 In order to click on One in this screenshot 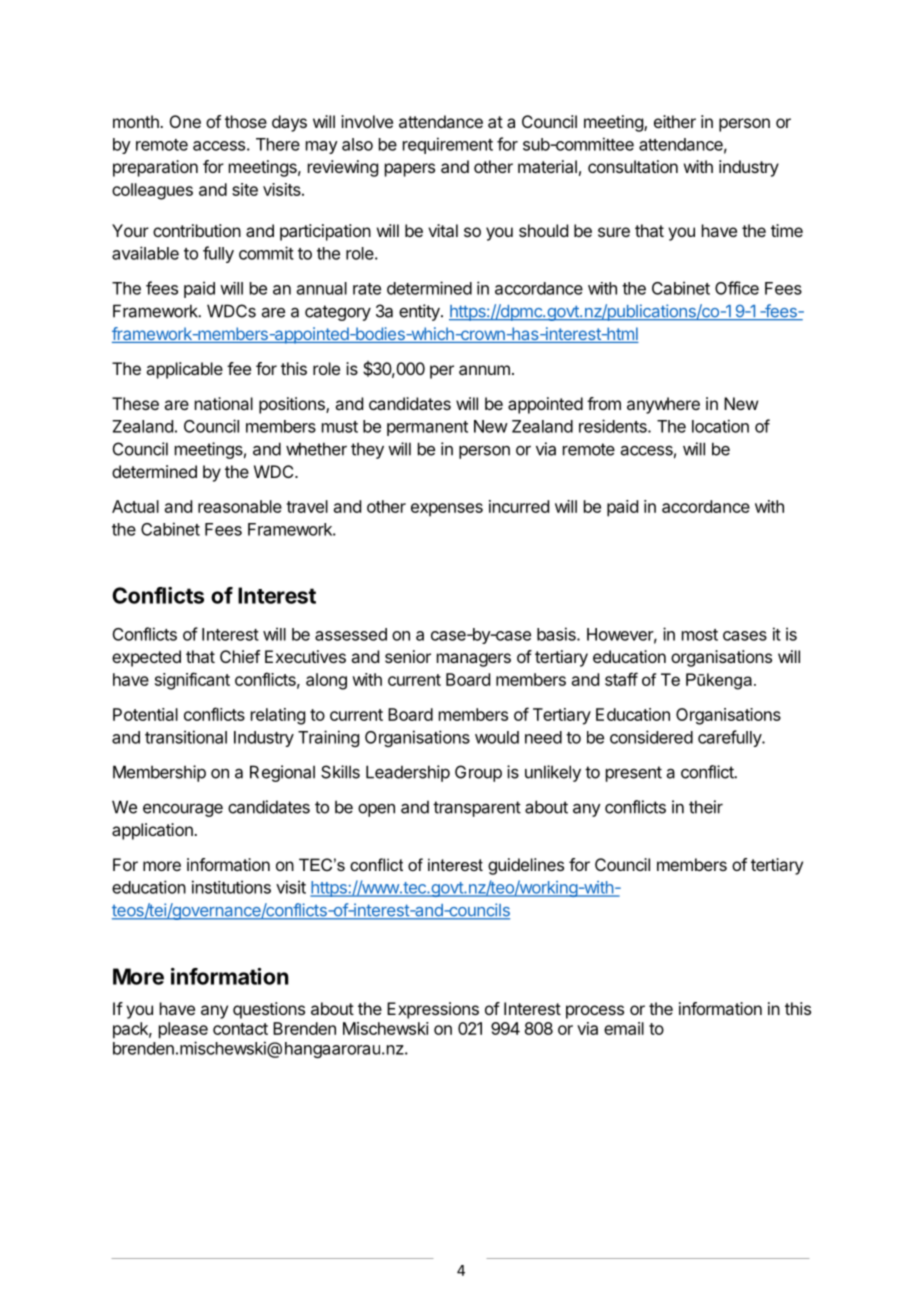, I will do `click(185, 121)`.
